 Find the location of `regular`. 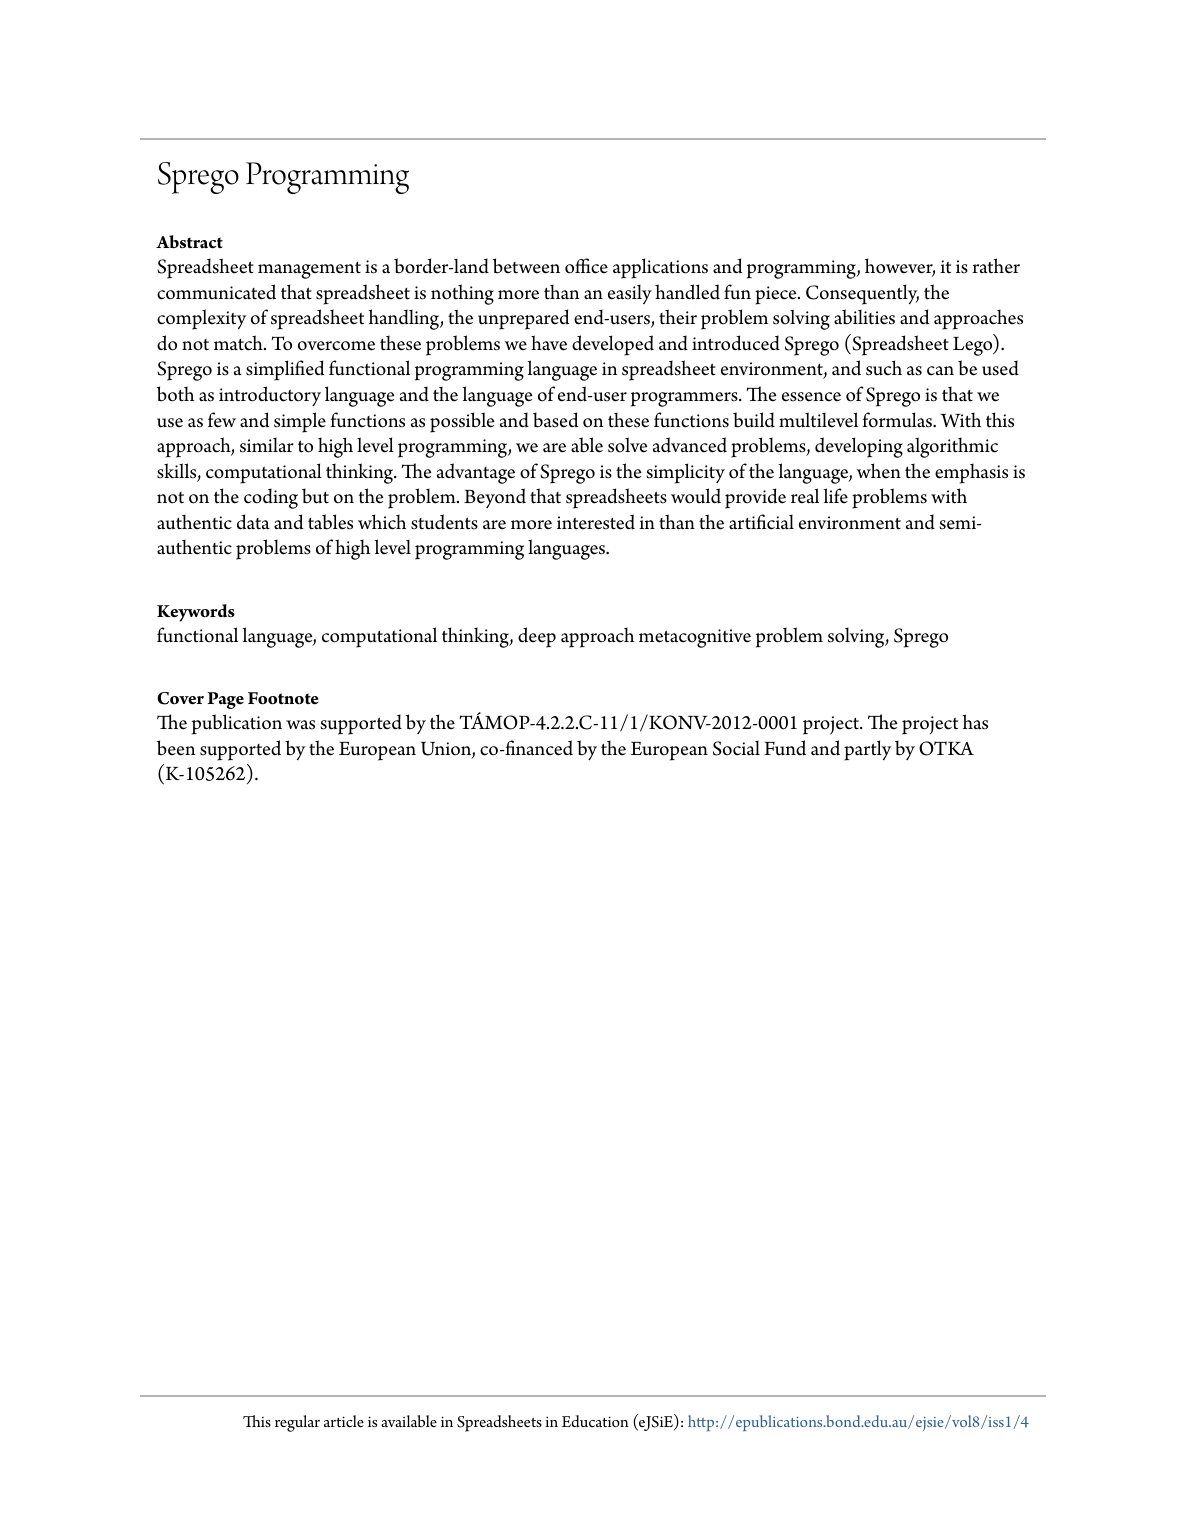

regular is located at coordinates (297, 1423).
